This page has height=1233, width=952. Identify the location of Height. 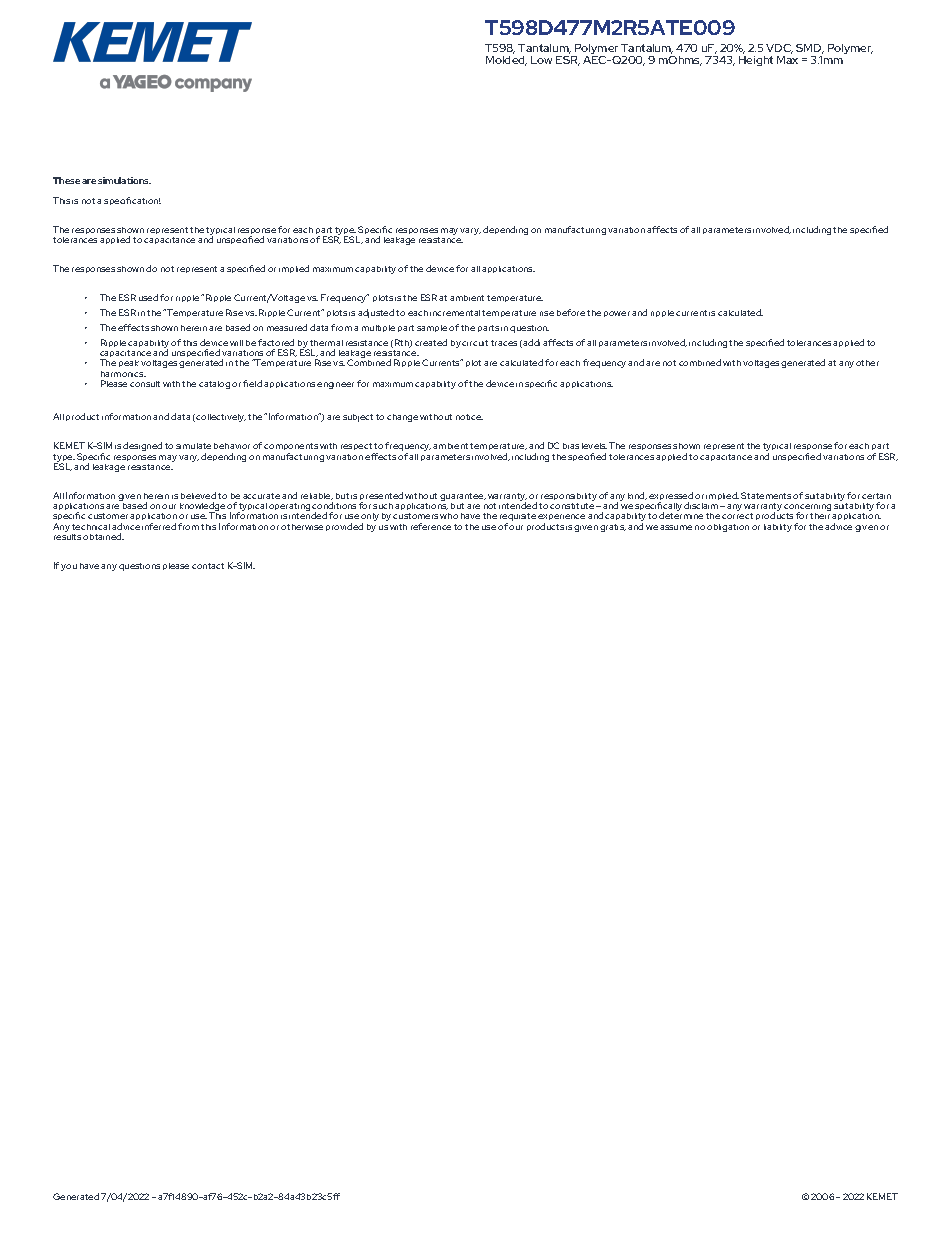
(756, 61).
